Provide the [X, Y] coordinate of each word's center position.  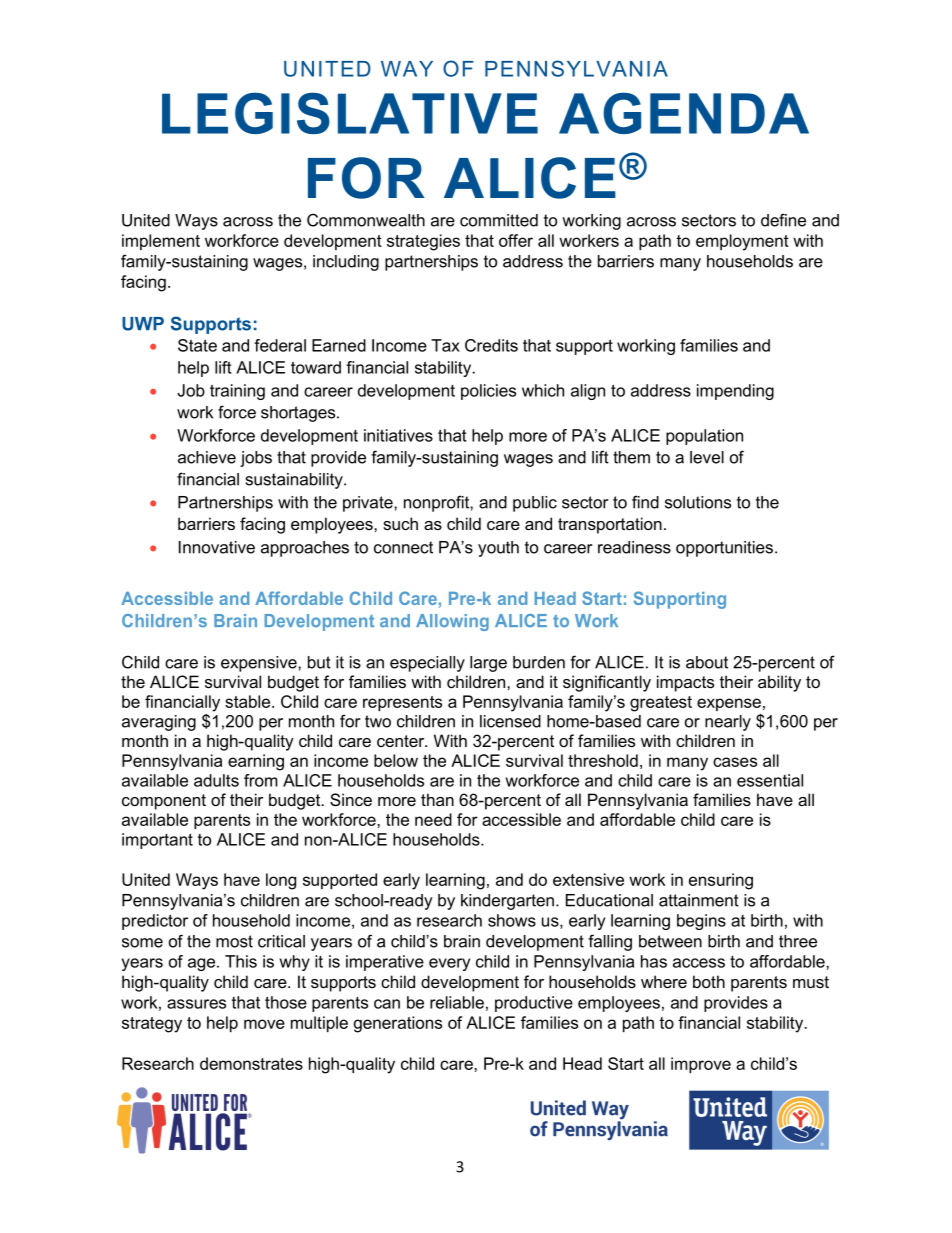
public [535, 504]
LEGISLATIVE [350, 113]
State [197, 345]
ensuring [721, 881]
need [433, 819]
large [488, 664]
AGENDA [684, 113]
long [281, 881]
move [264, 1024]
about [707, 662]
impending [735, 392]
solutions [698, 502]
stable [249, 701]
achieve [207, 457]
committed [499, 220]
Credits [491, 345]
